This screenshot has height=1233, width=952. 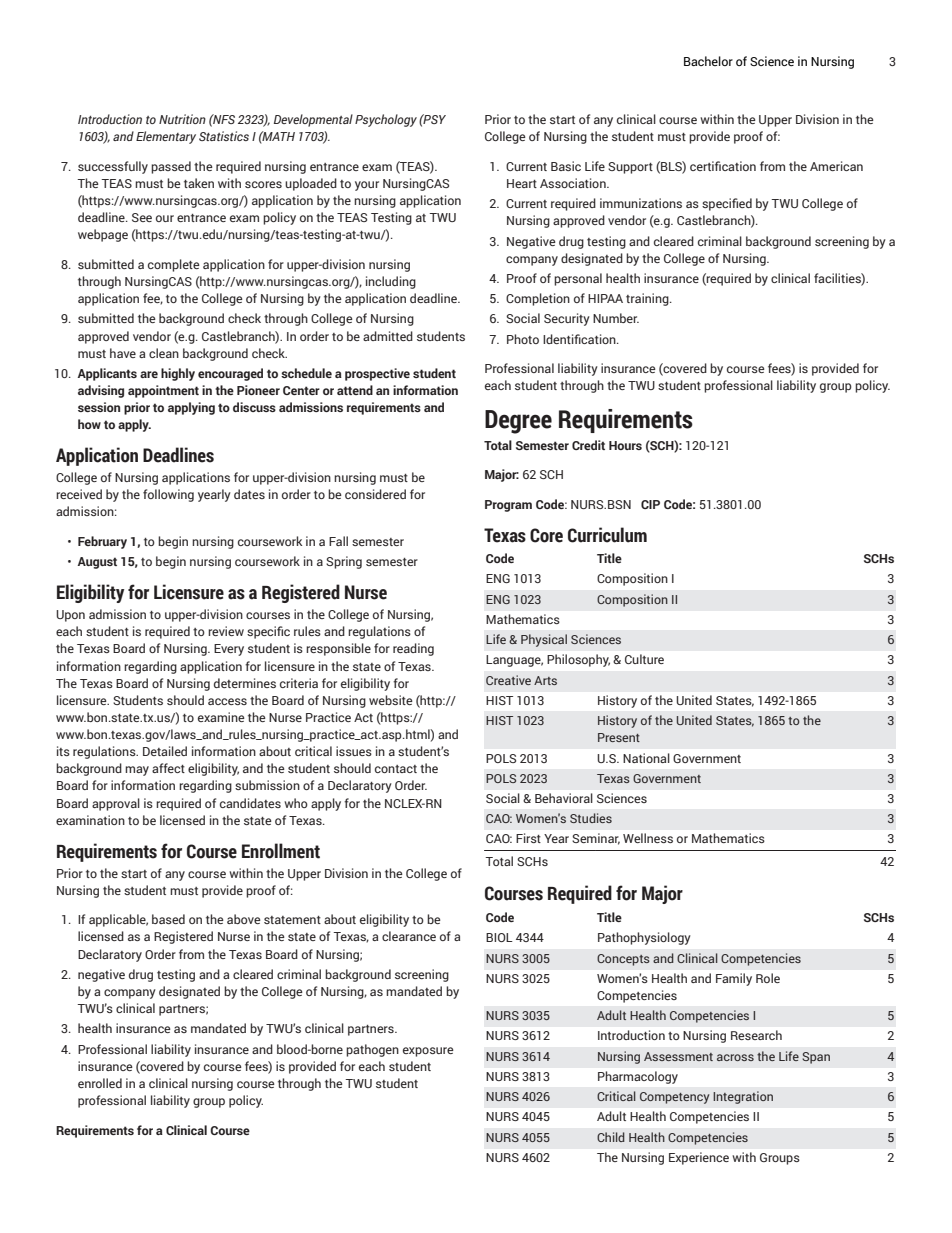 I want to click on review, so click(x=226, y=631).
